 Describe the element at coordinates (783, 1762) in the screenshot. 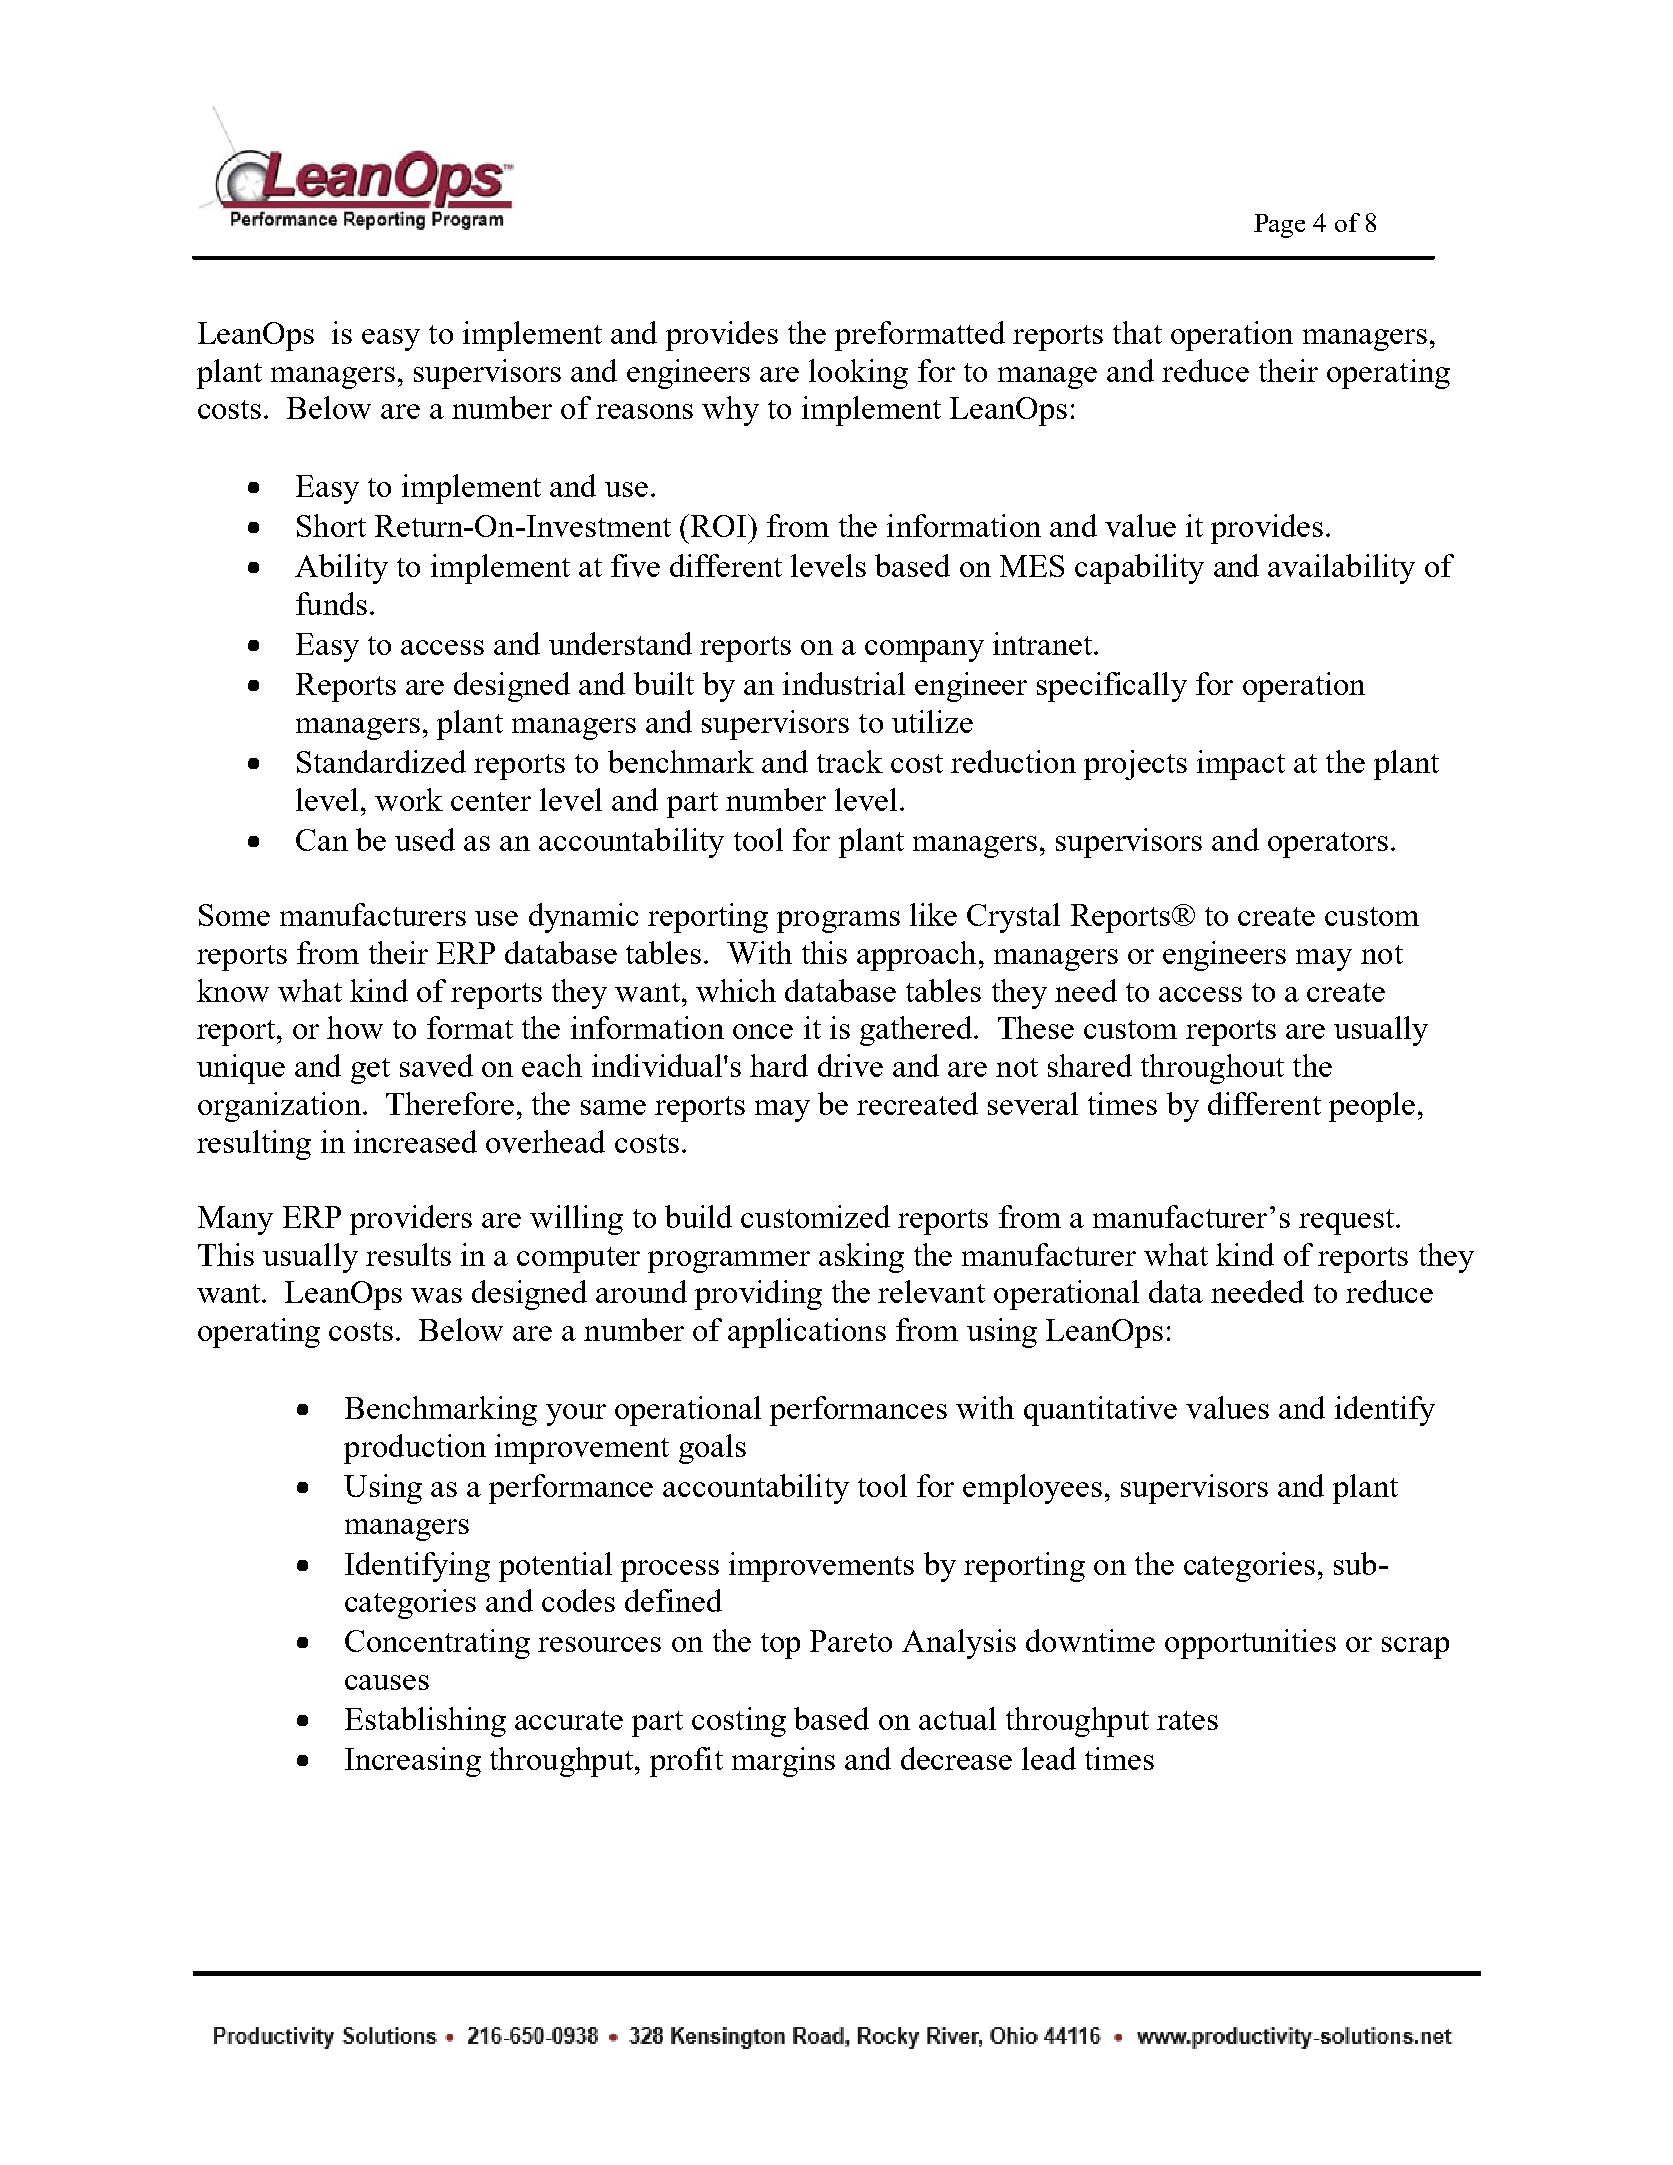

I see `margins` at that location.
